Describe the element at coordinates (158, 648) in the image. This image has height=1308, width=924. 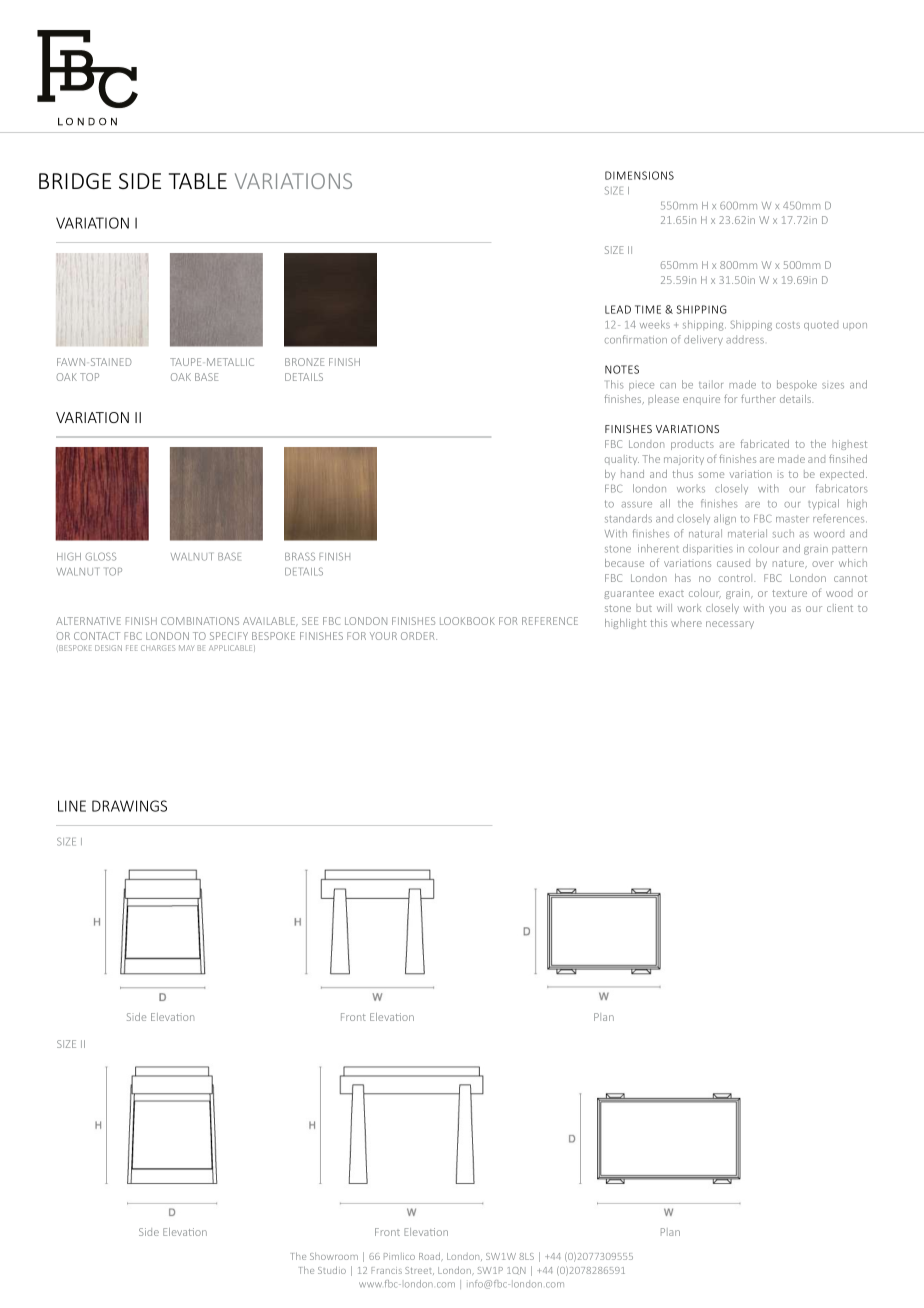
I see `CHARGES` at that location.
